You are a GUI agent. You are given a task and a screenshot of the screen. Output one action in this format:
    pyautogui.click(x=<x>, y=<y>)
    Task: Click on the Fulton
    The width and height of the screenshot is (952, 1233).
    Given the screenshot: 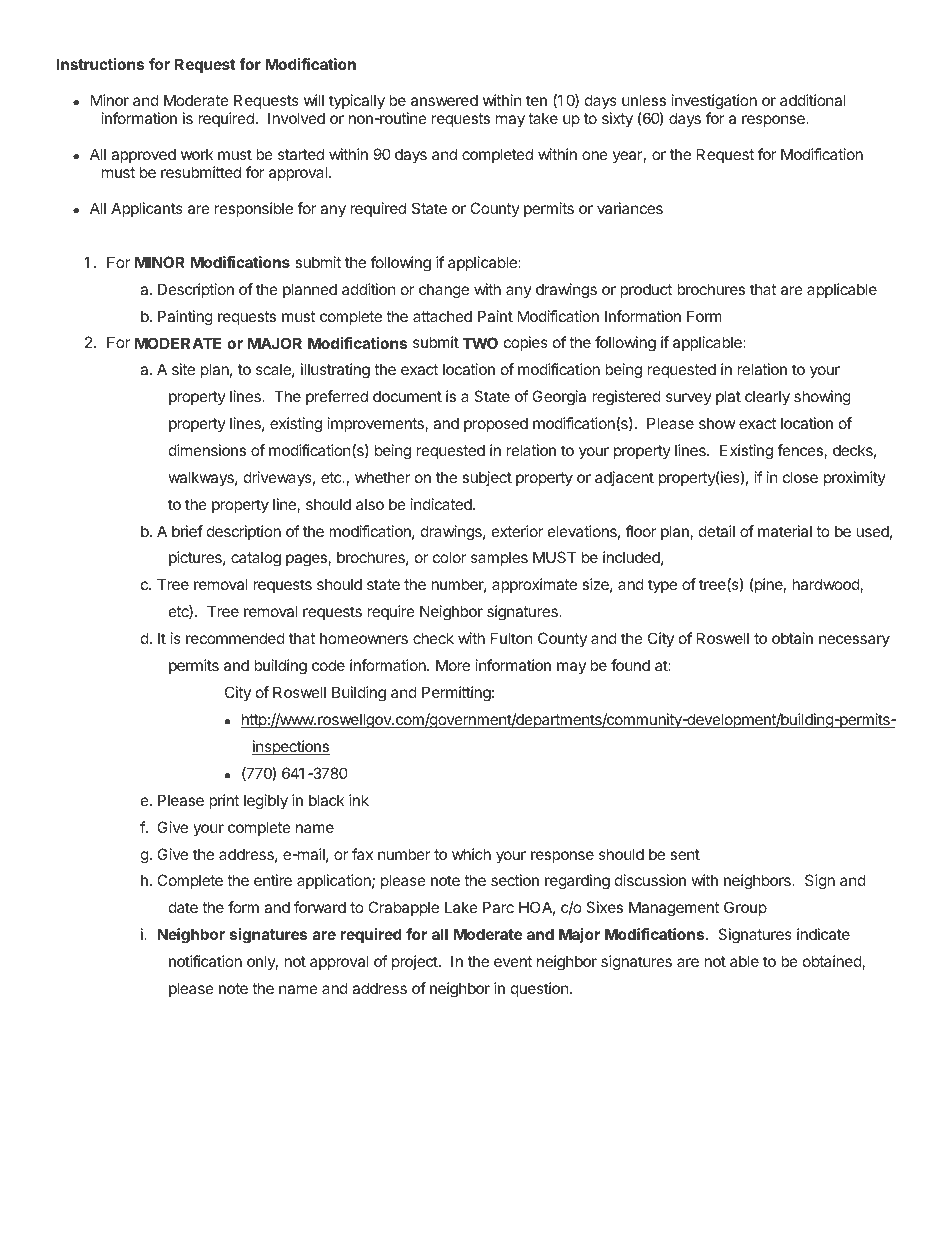 What is the action you would take?
    pyautogui.click(x=512, y=638)
